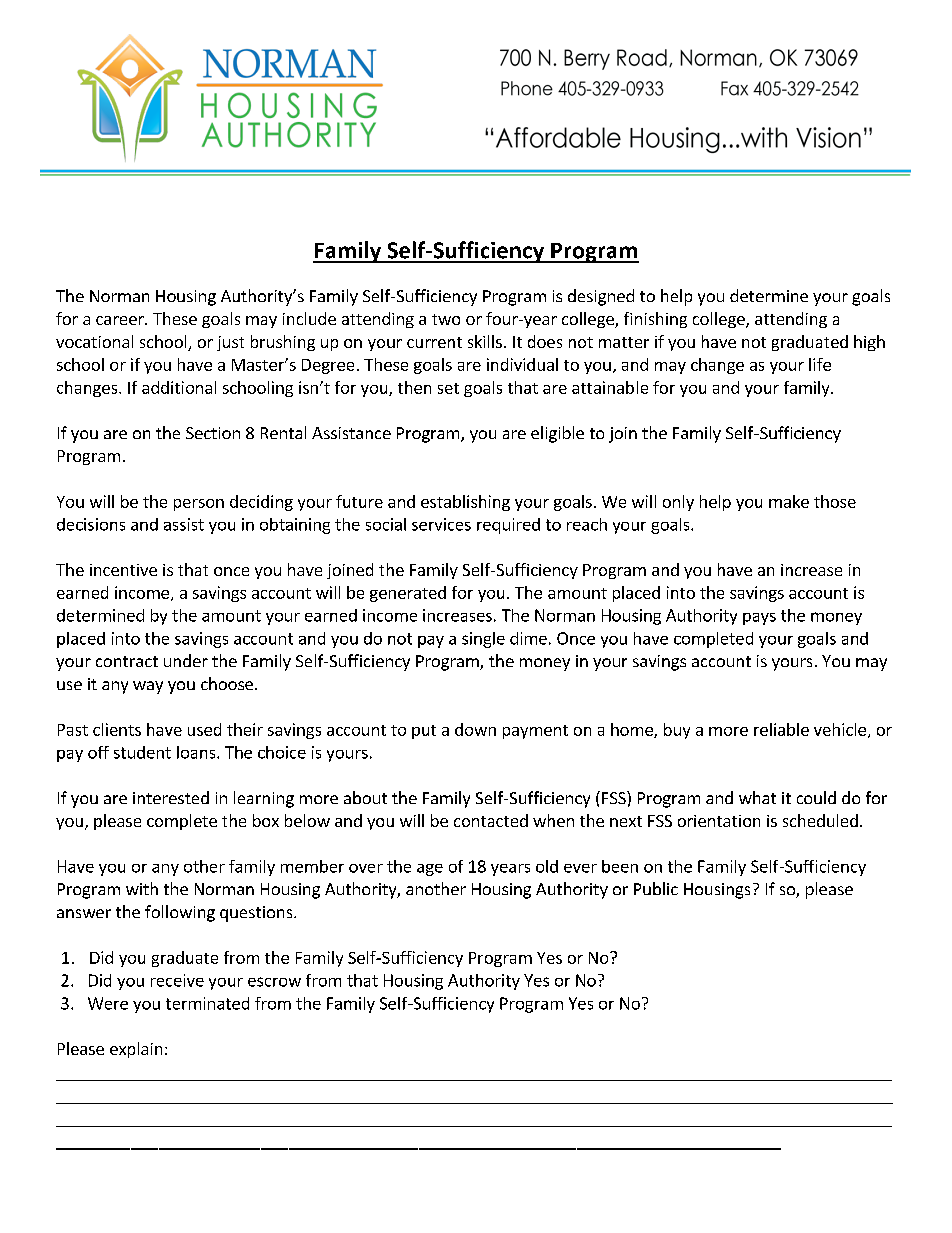 This image has height=1233, width=952. Describe the element at coordinates (274, 982) in the image. I see `escrow` at that location.
